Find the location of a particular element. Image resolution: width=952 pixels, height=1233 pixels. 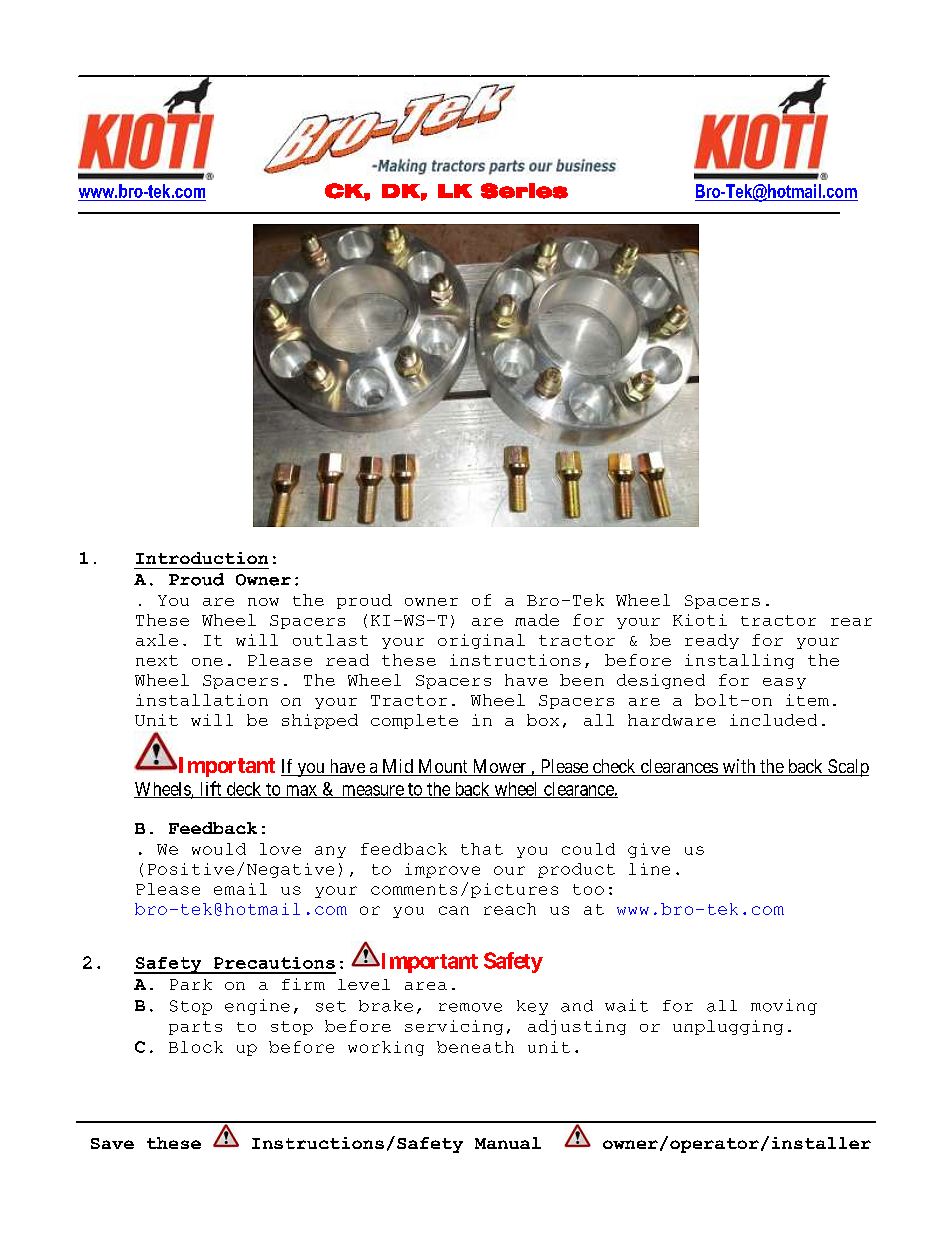

one is located at coordinates (207, 662).
